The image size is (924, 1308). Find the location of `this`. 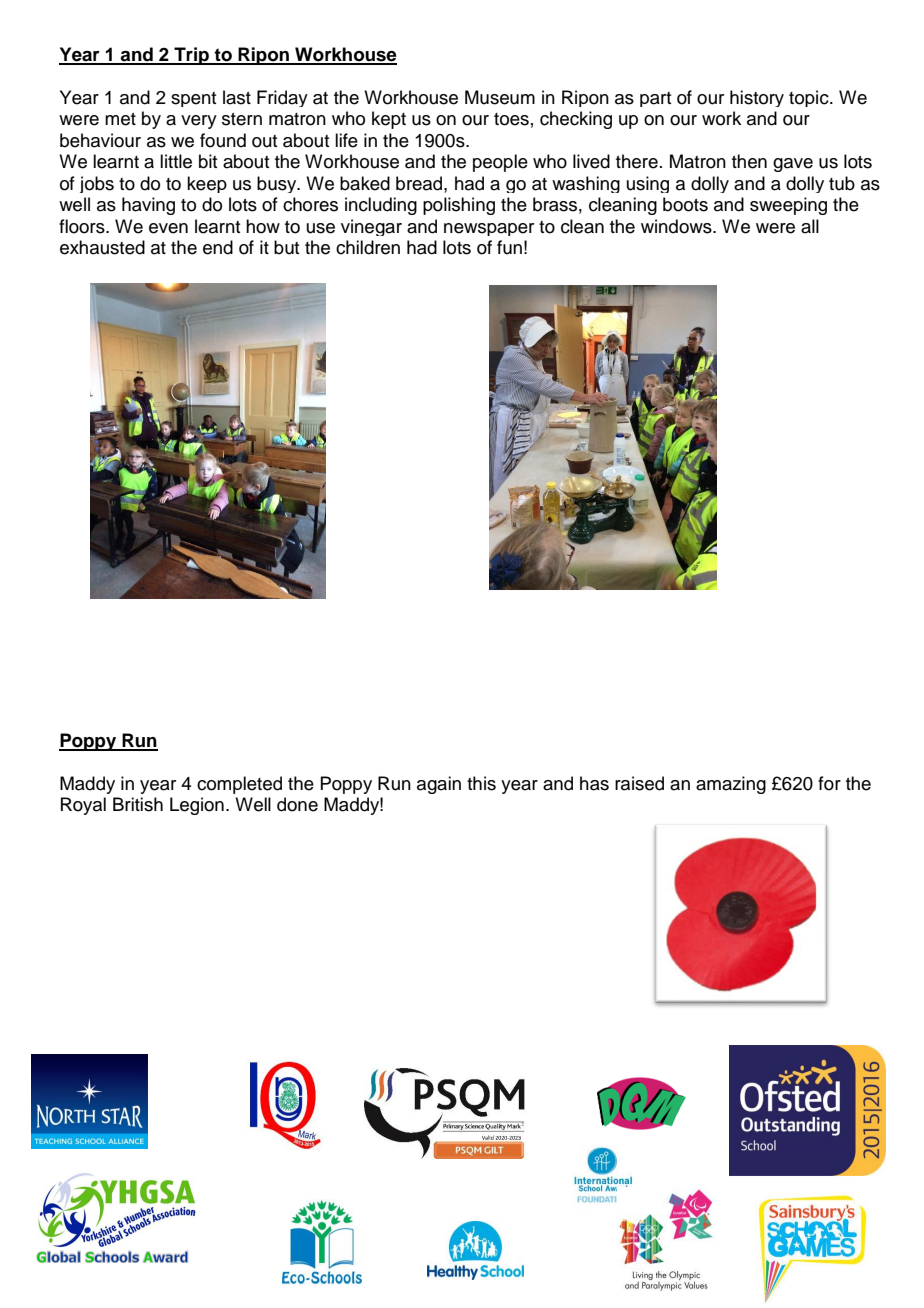

this is located at coordinates (481, 783).
